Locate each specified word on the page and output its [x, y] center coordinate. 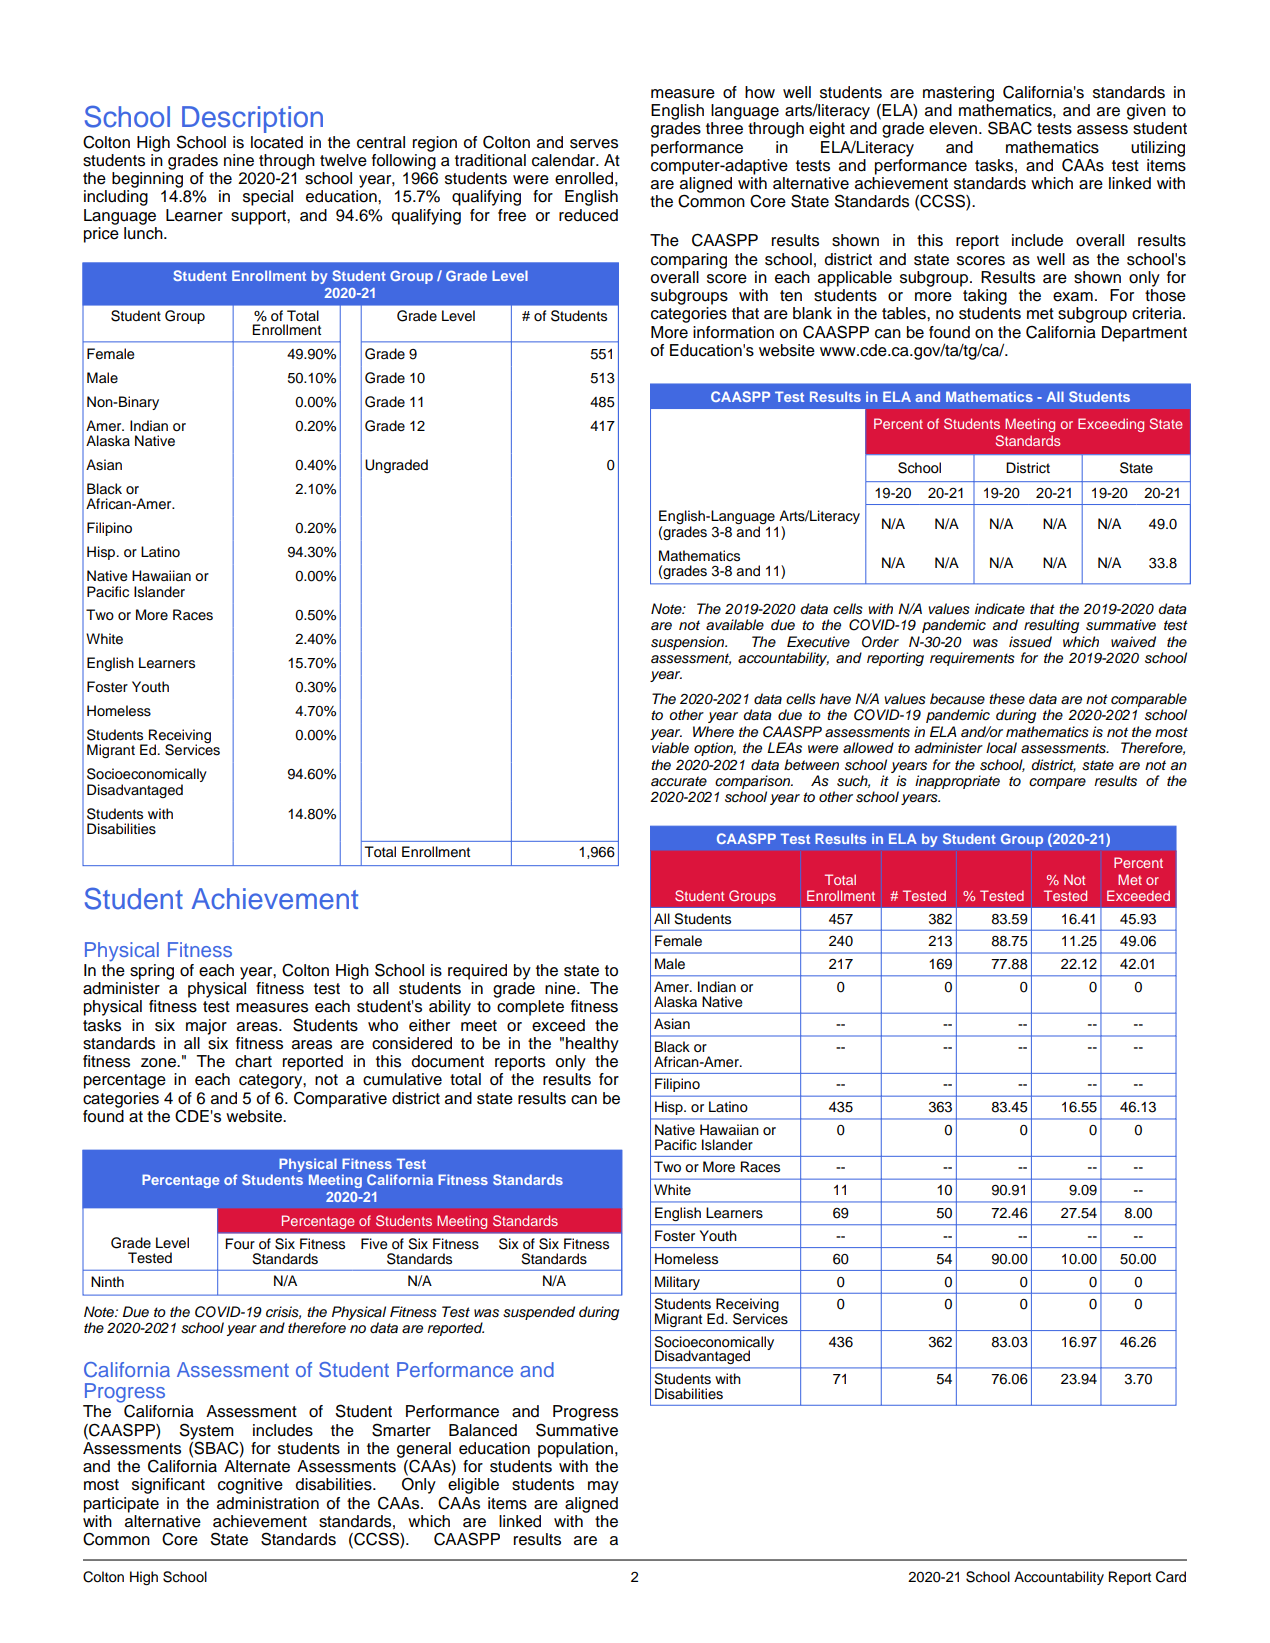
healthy [592, 1045]
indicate [1000, 609]
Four [240, 1244]
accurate [679, 781]
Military [677, 1283]
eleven [954, 128]
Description [252, 119]
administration [268, 1503]
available [735, 625]
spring [152, 972]
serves [594, 144]
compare [1057, 783]
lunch [144, 232]
